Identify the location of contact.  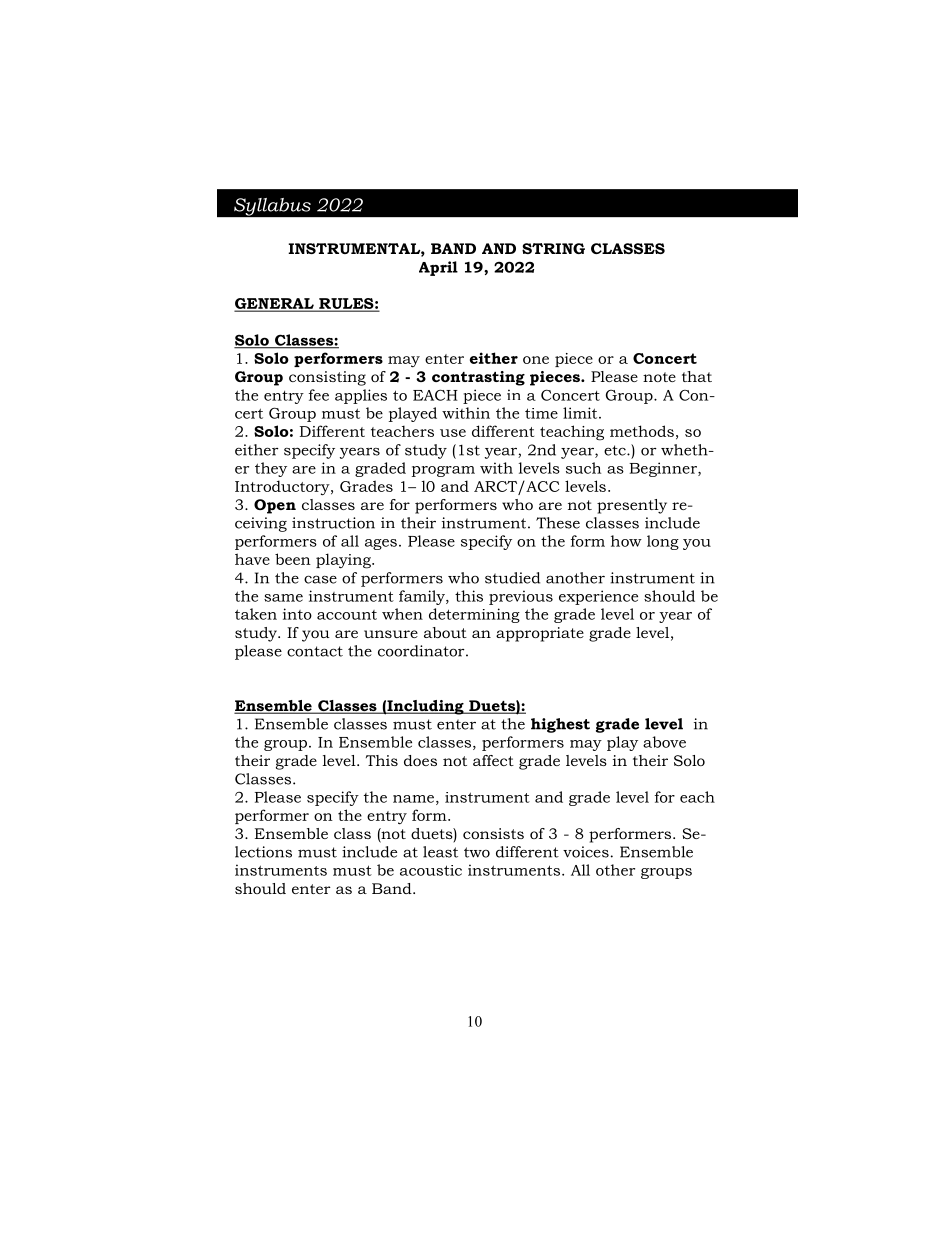
(315, 651).
